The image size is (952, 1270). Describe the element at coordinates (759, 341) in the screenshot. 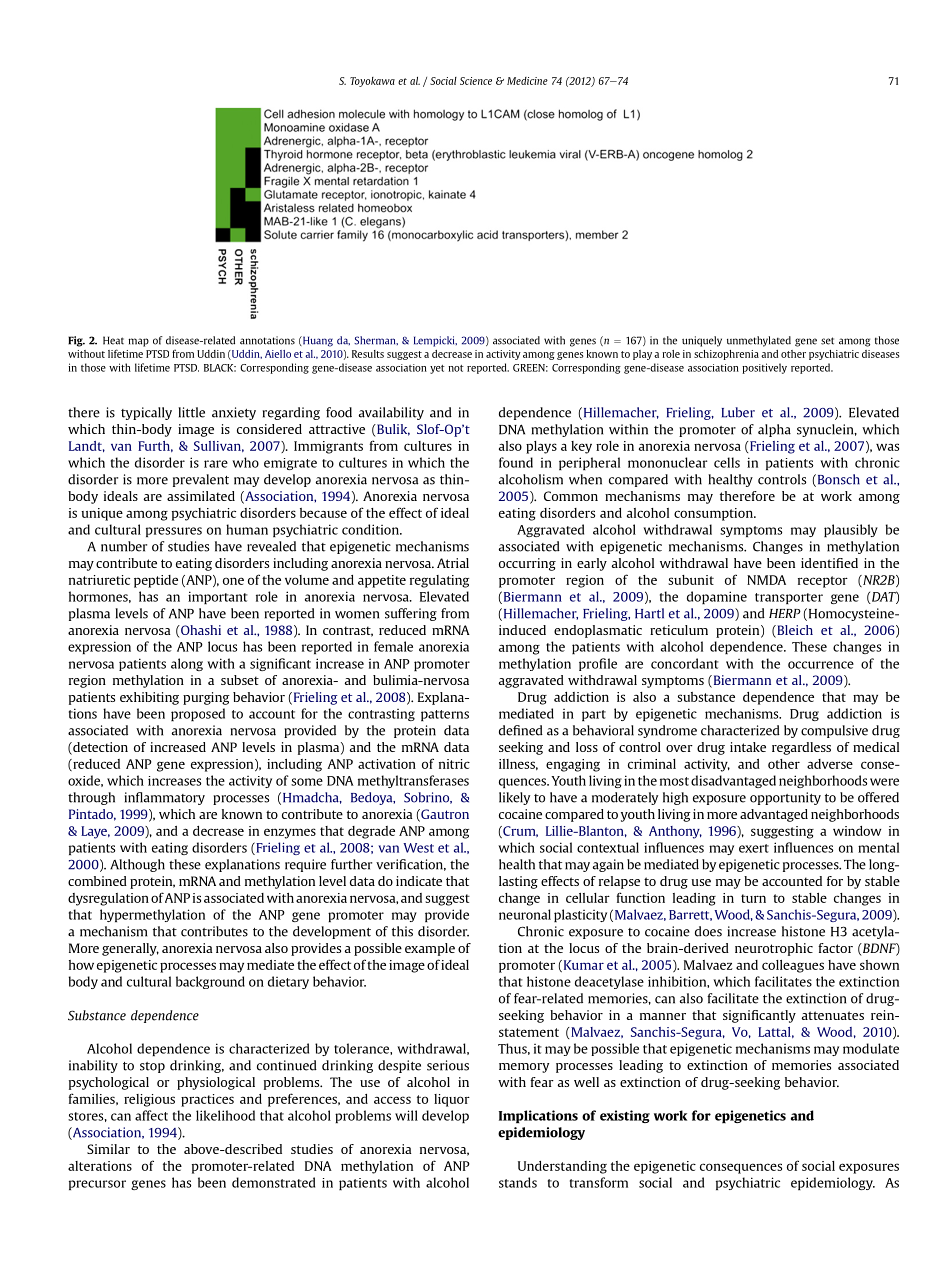

I see `unmethylated` at that location.
